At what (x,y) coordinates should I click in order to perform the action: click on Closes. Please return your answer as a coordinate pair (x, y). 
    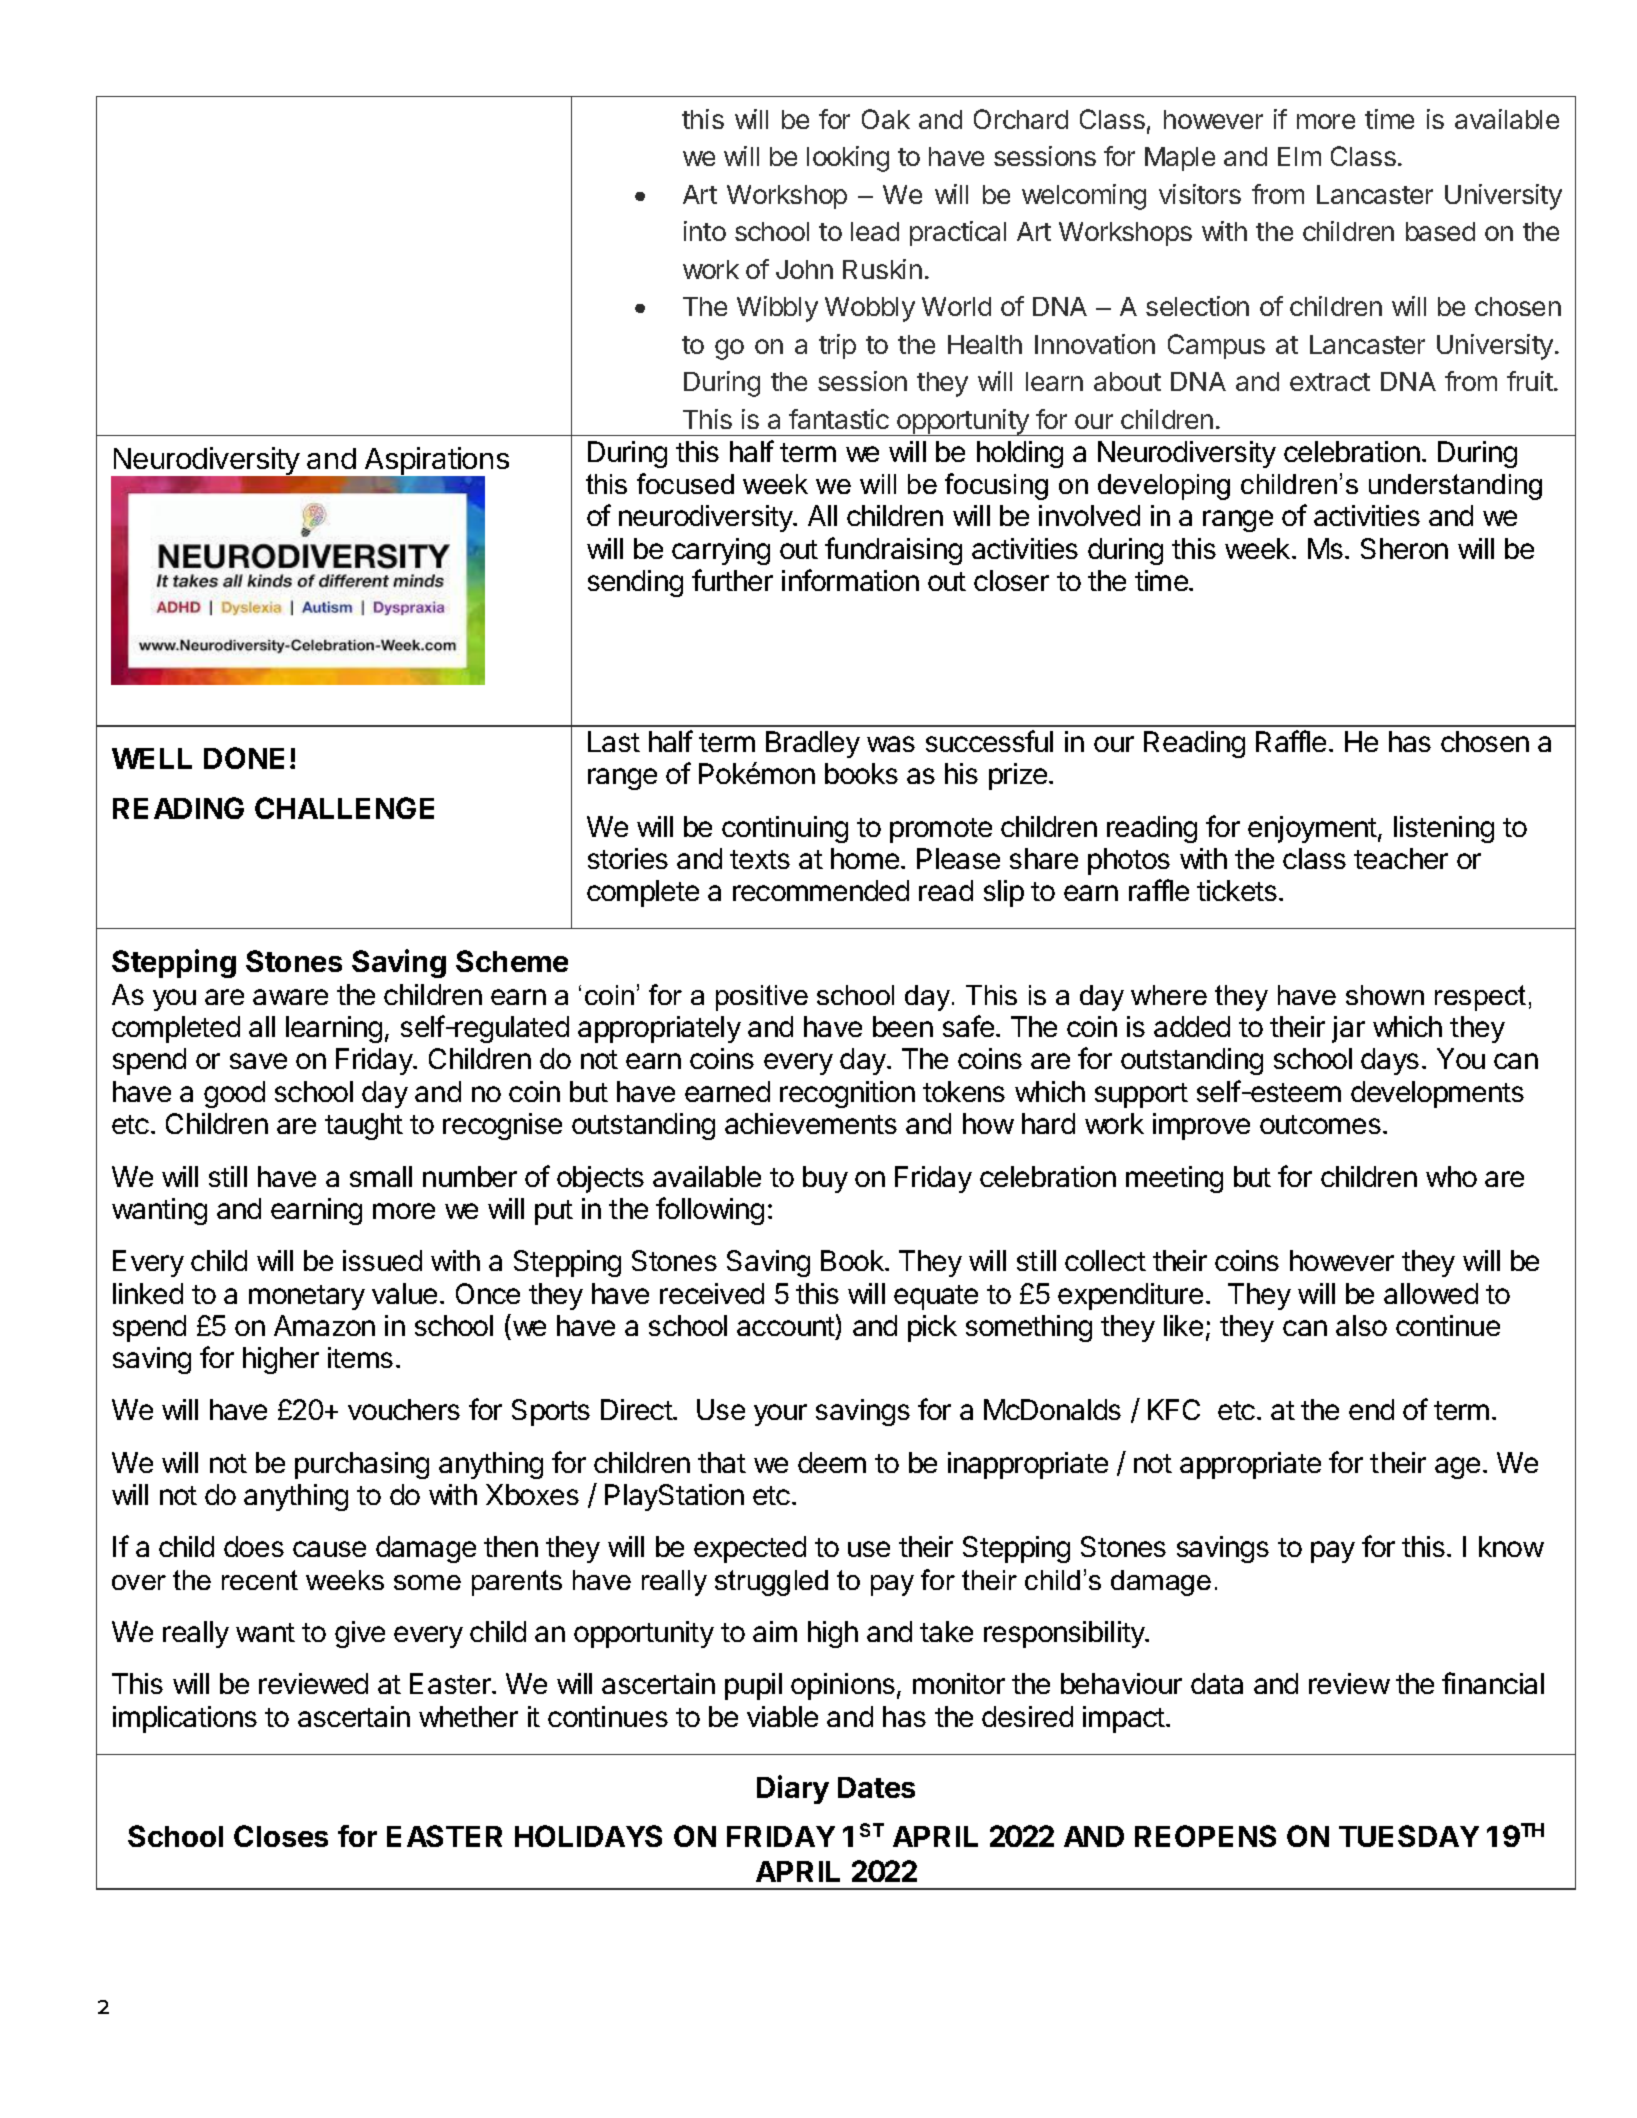
    Looking at the image, I should click on (281, 1836).
